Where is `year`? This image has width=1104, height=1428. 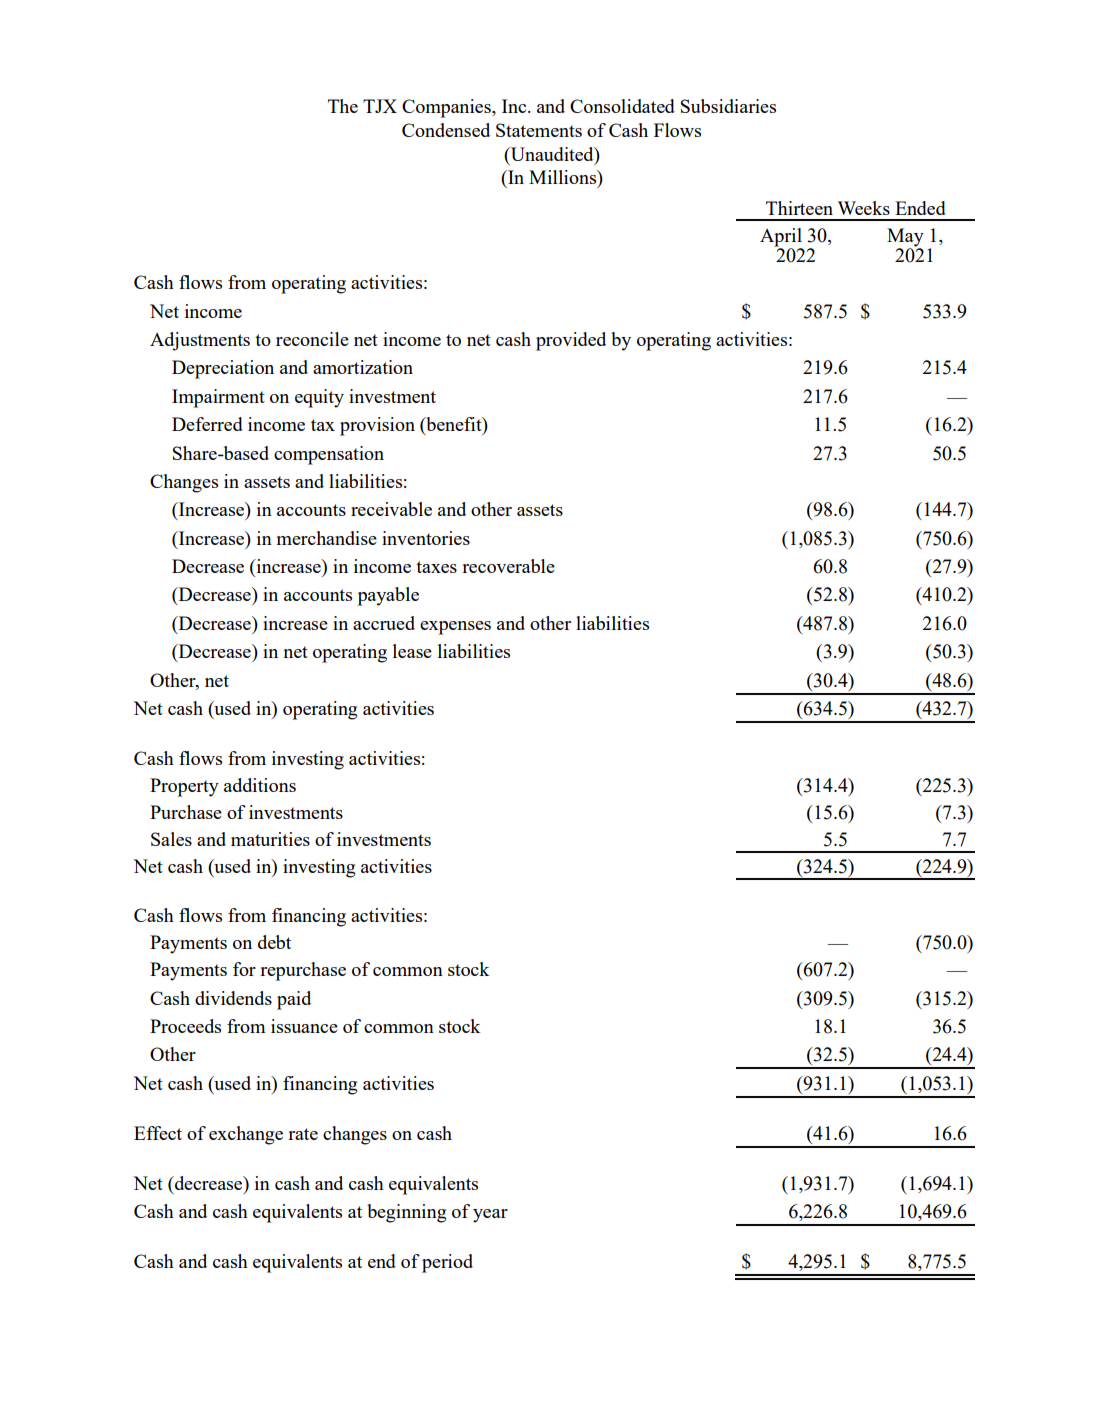 year is located at coordinates (490, 1216).
